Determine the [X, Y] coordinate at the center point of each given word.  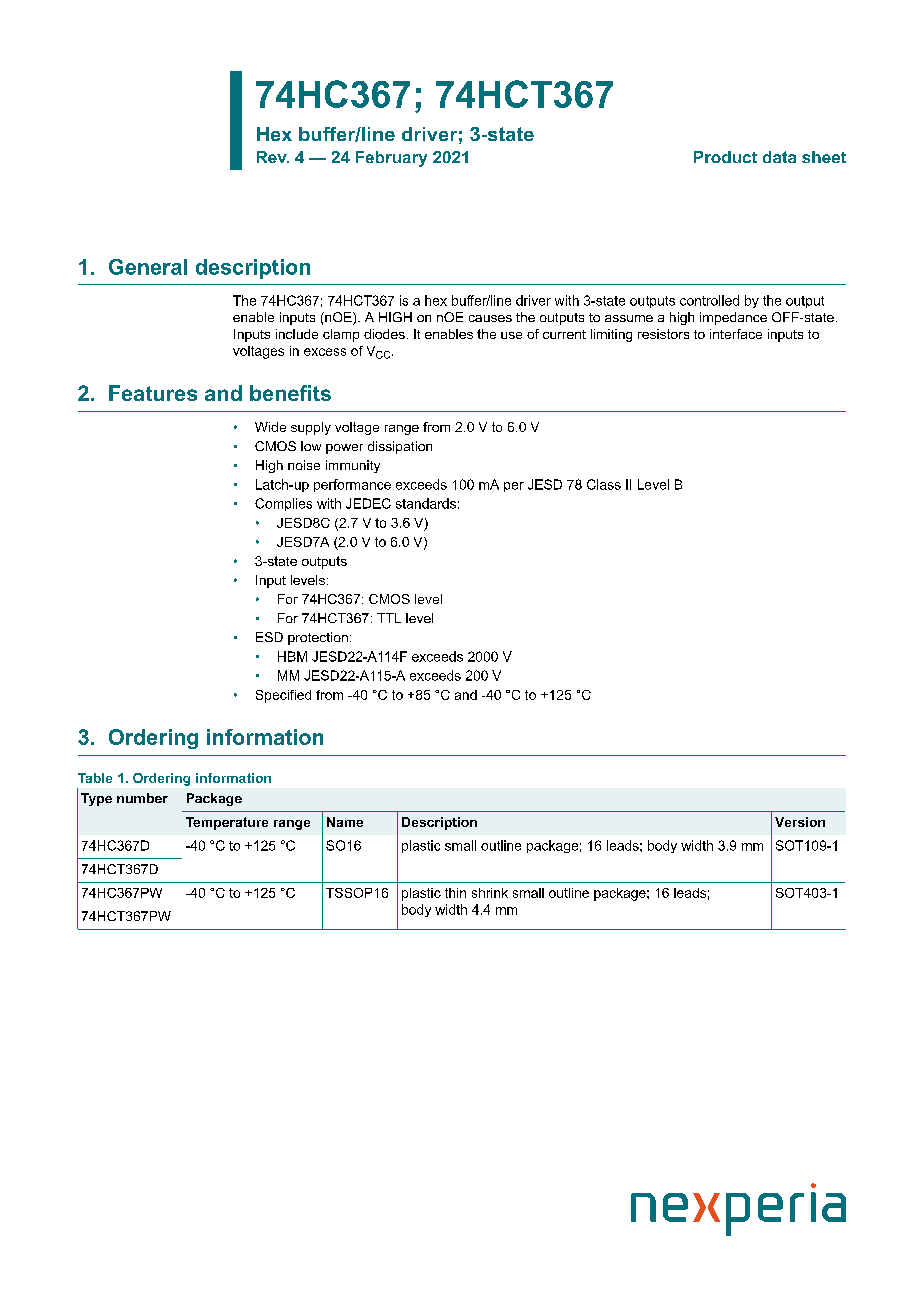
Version [800, 822]
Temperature [227, 823]
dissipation [400, 447]
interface [736, 334]
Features [153, 393]
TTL [389, 618]
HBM [292, 656]
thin [455, 893]
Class [604, 484]
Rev [273, 157]
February [391, 159]
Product [725, 157]
